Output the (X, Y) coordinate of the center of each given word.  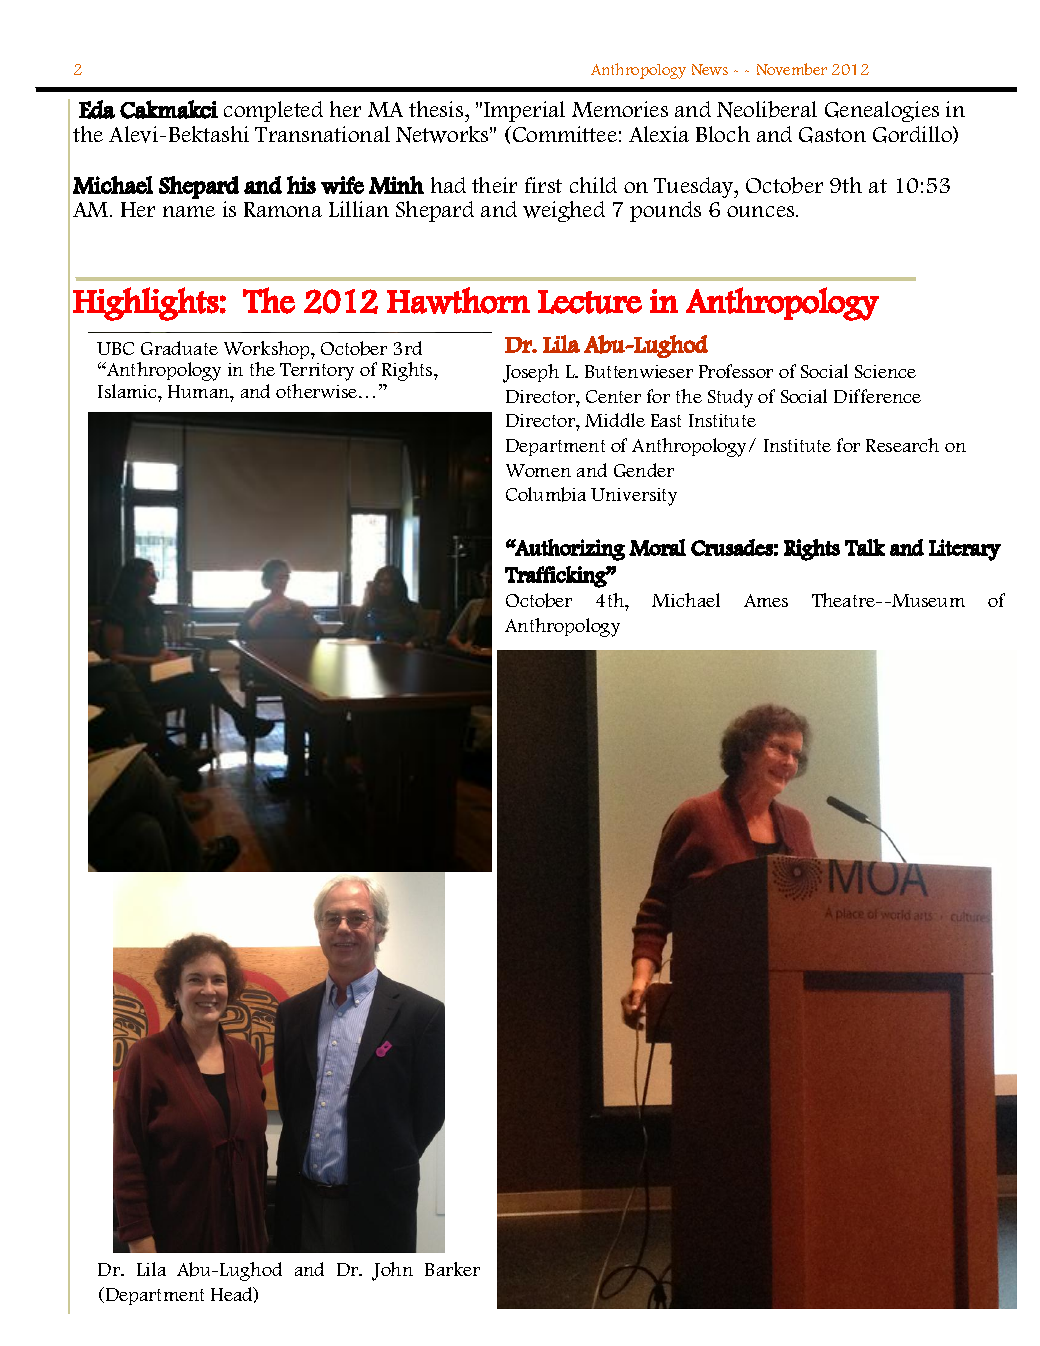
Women (538, 470)
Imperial (524, 111)
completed (273, 111)
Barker (452, 1269)
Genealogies (882, 111)
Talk (865, 547)
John (392, 1271)
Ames (766, 600)
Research (902, 445)
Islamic (128, 391)
